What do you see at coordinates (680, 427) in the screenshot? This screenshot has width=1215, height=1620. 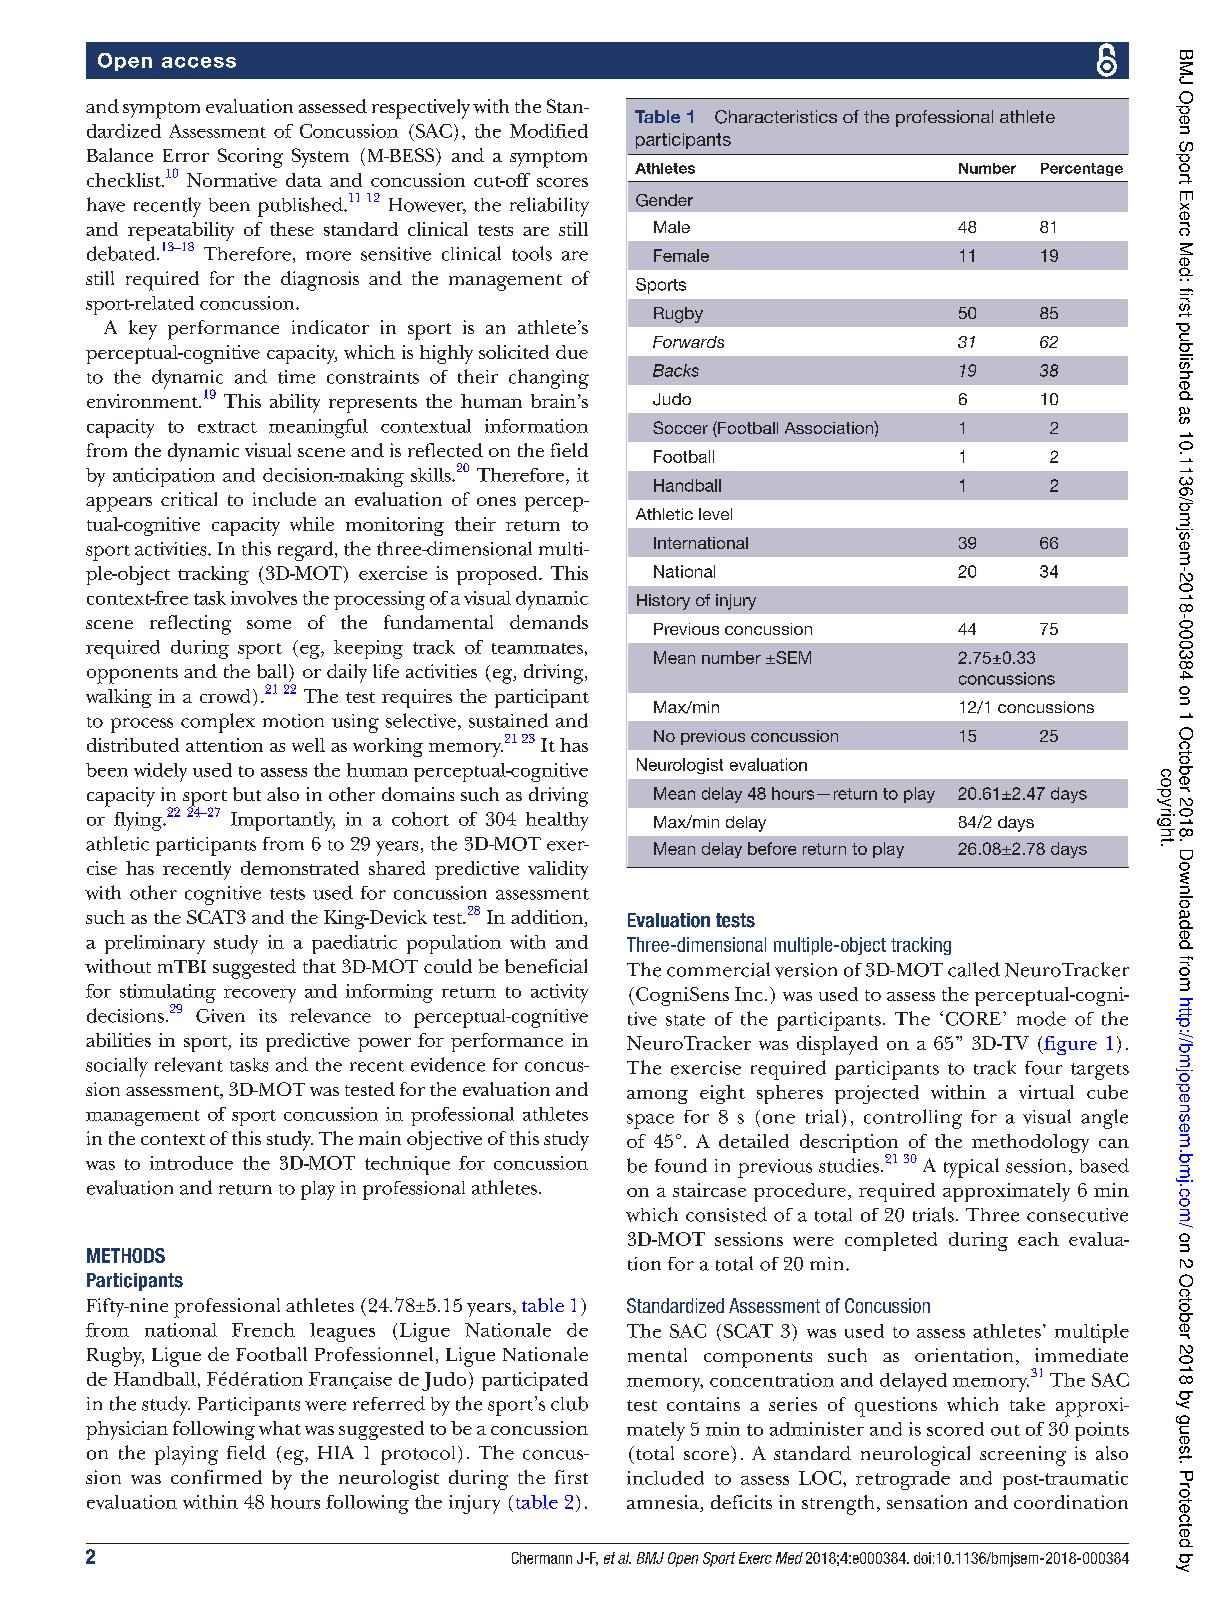 I see `Soccer` at bounding box center [680, 427].
